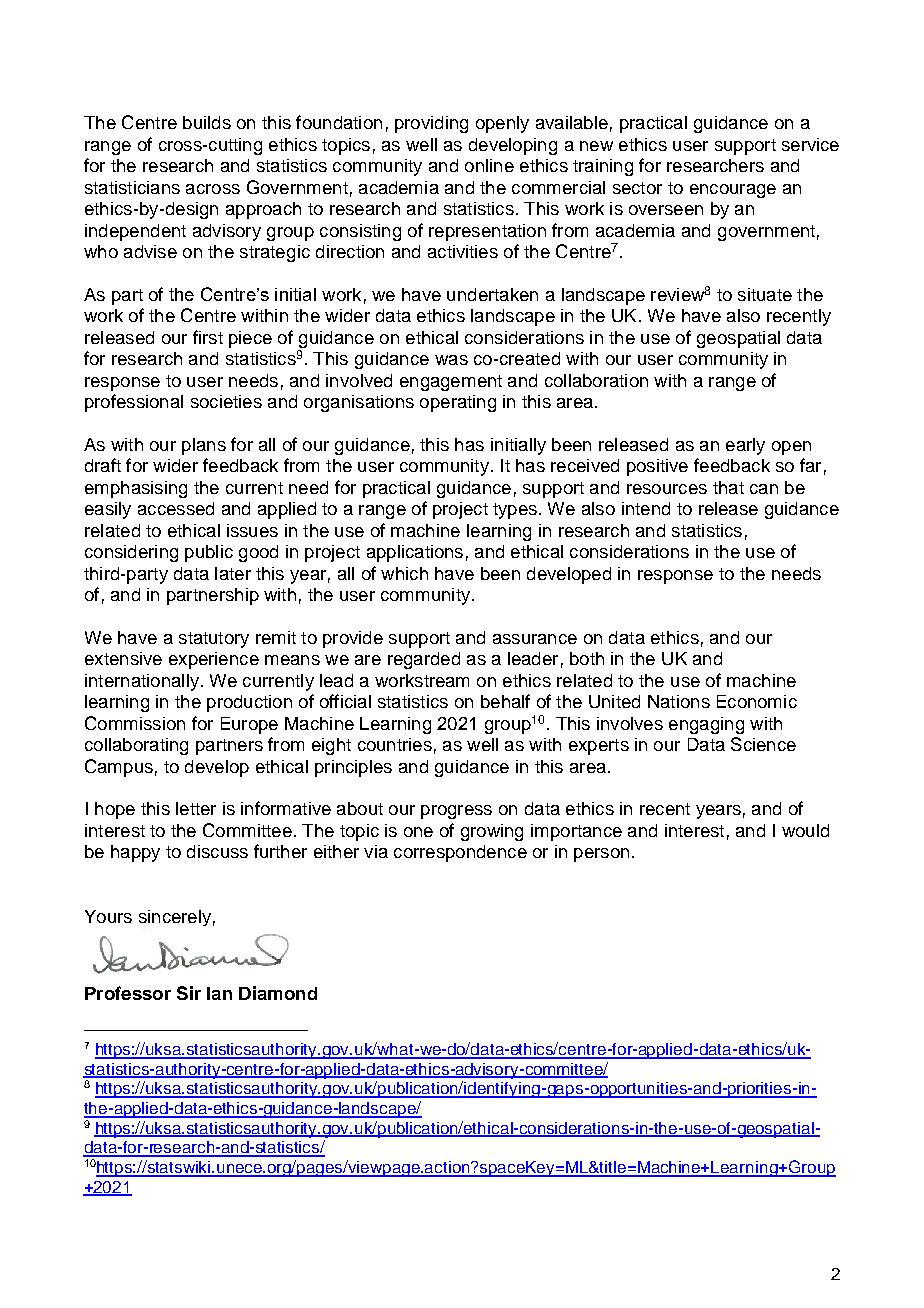  Describe the element at coordinates (601, 855) in the screenshot. I see `person` at that location.
